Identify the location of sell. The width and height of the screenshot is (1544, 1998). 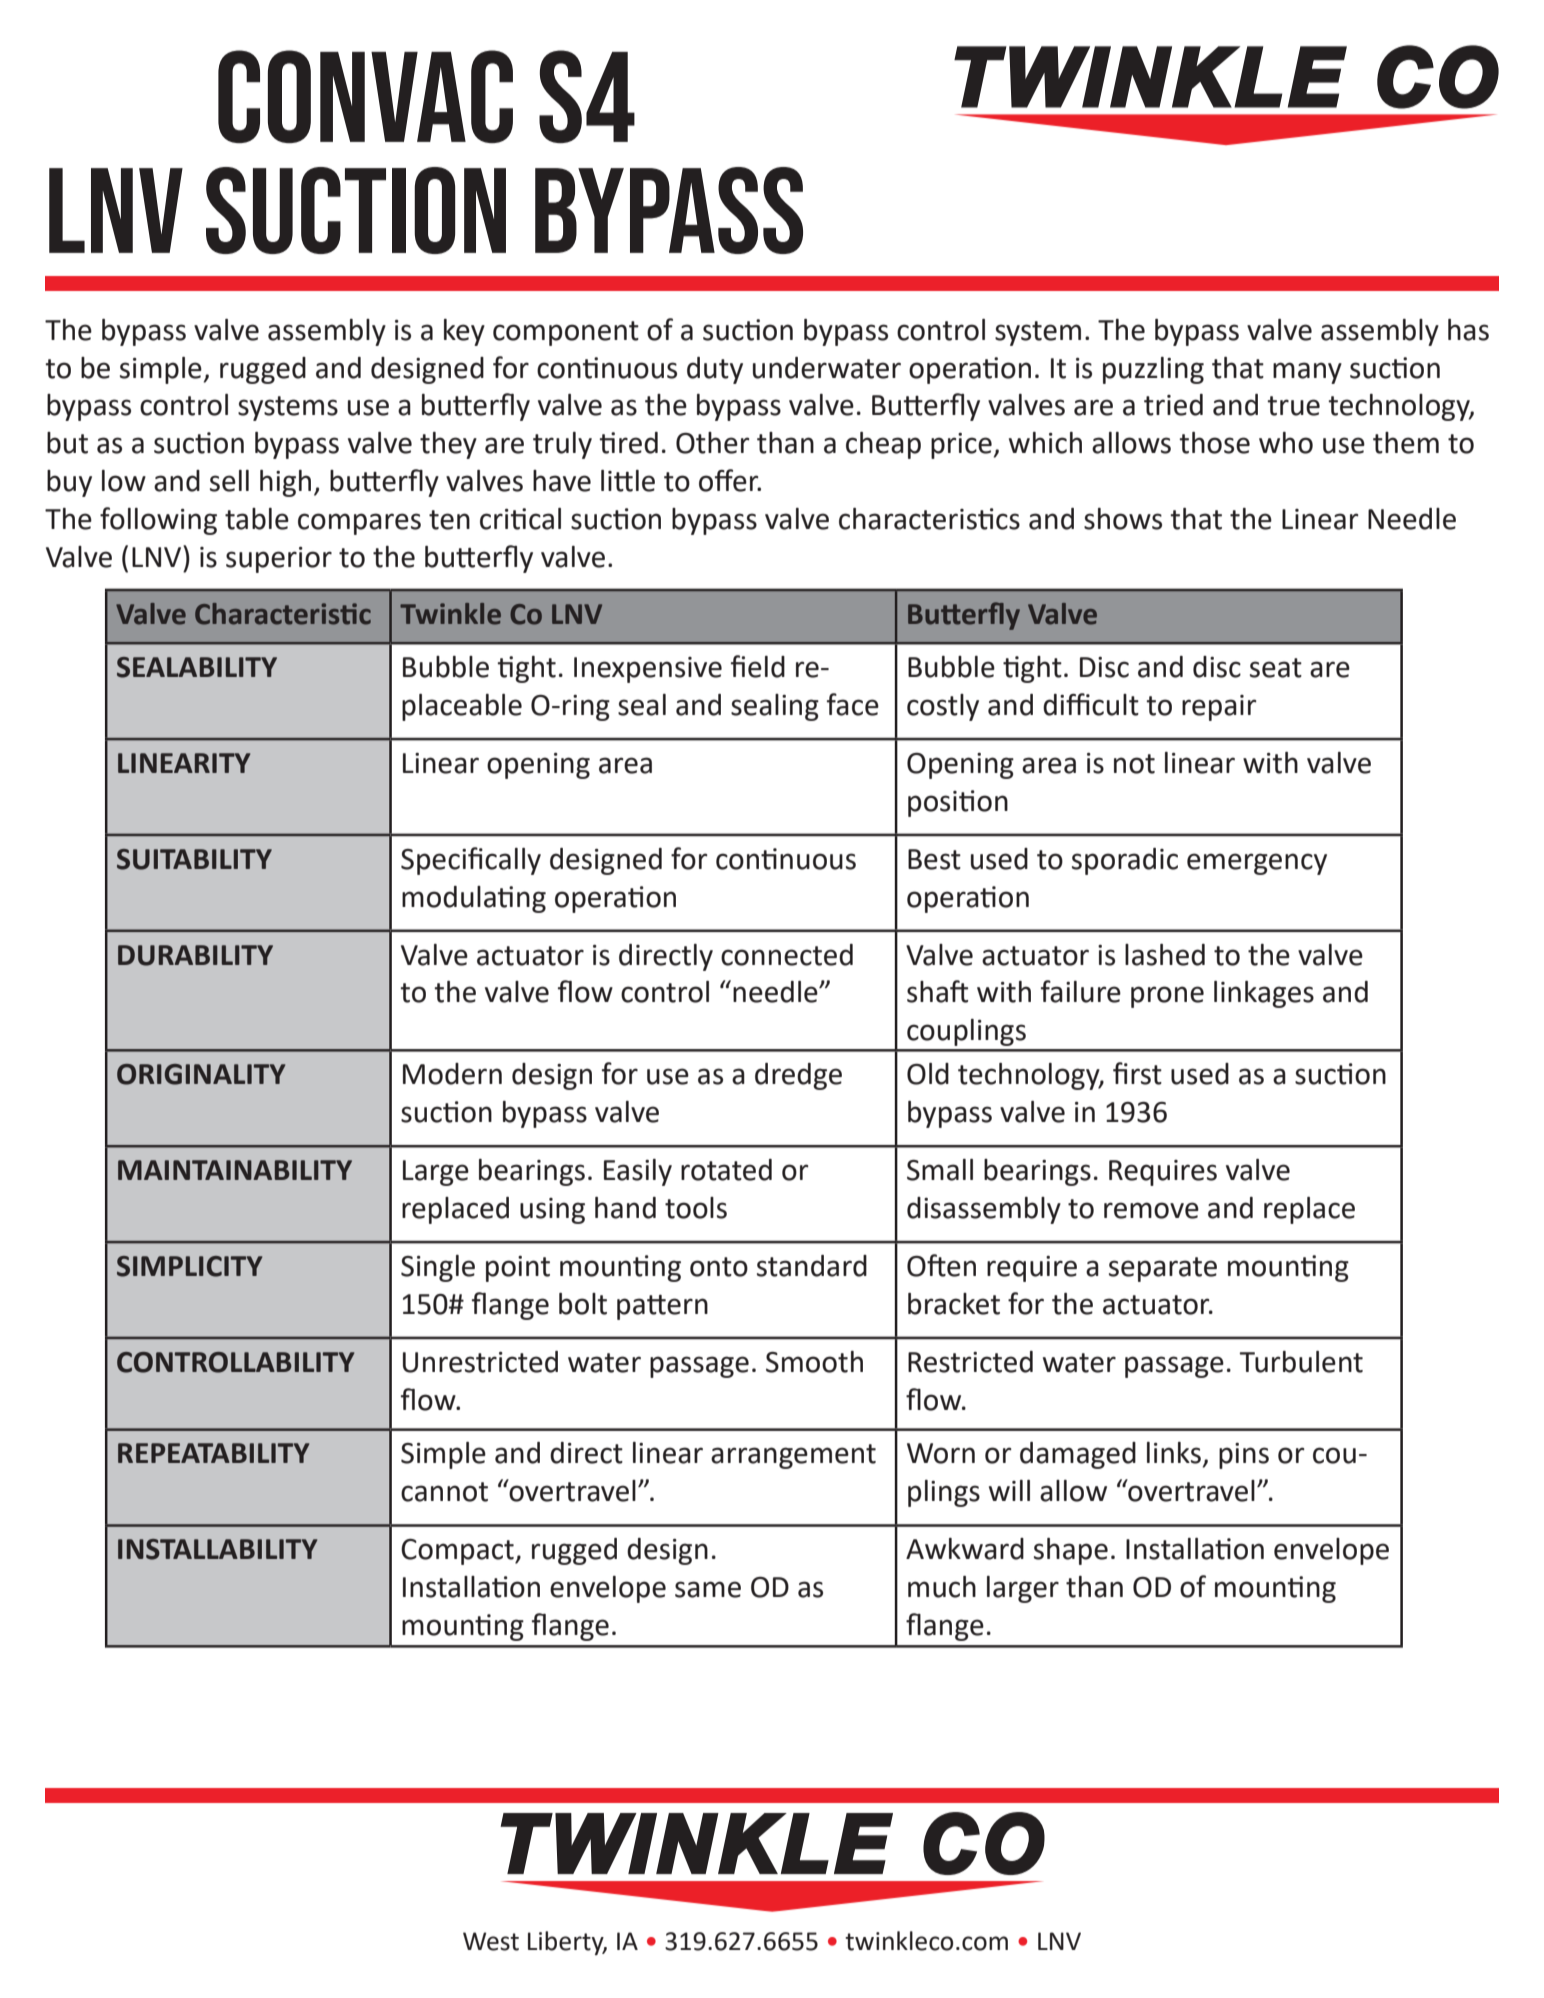
(229, 481).
